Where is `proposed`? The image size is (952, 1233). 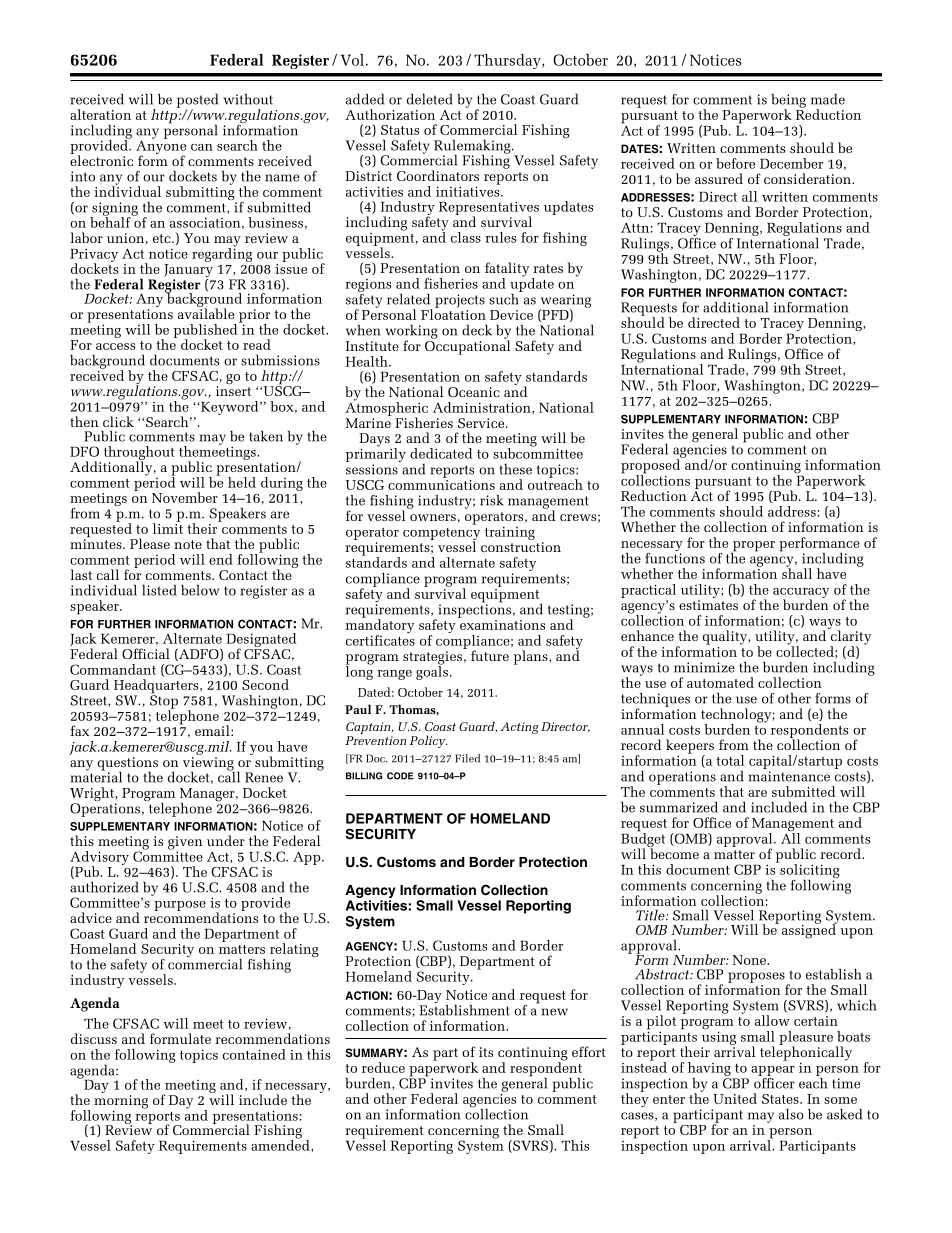 proposed is located at coordinates (652, 466).
